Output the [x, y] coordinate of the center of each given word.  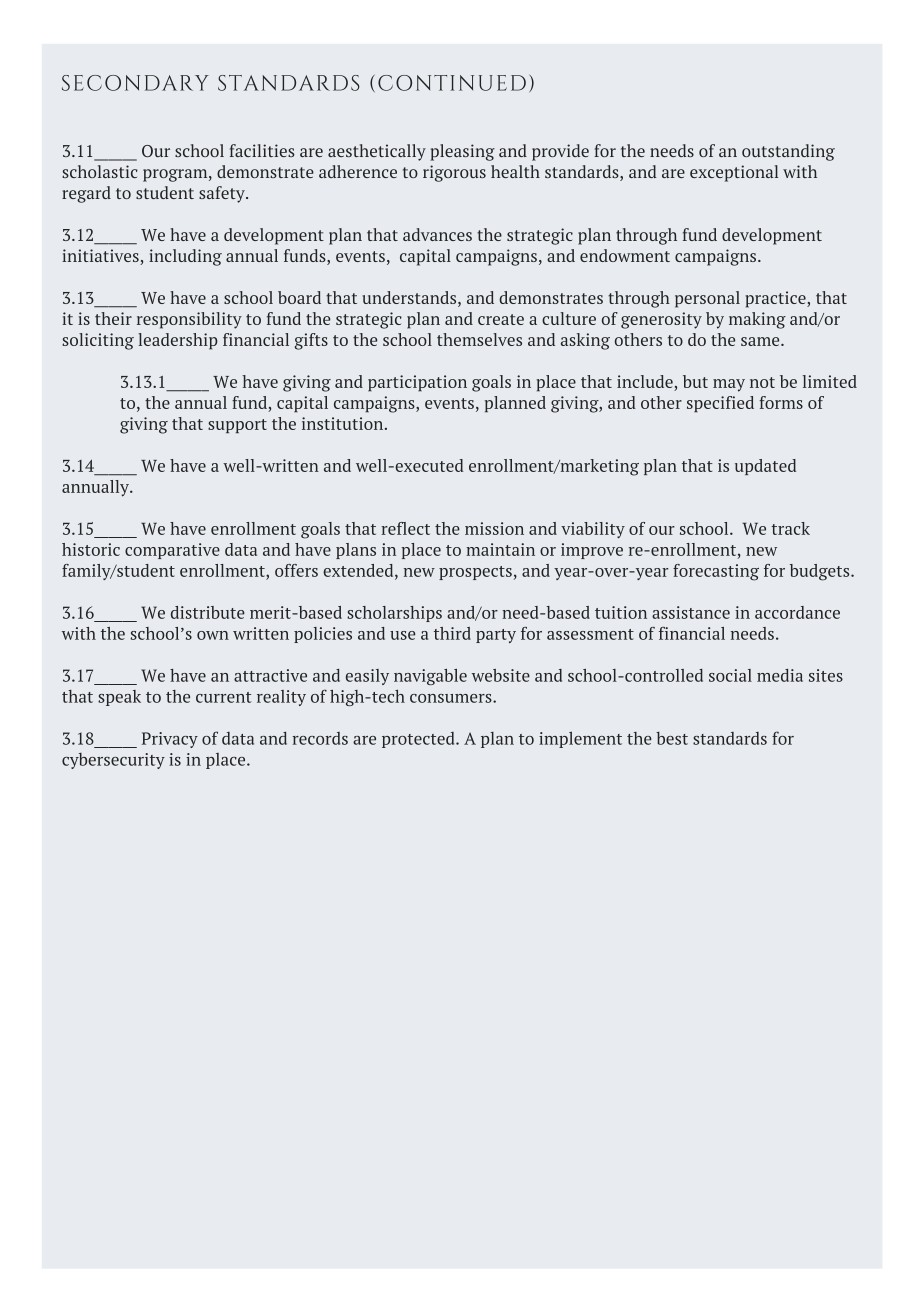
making [757, 320]
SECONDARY [135, 83]
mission [494, 528]
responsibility [189, 320]
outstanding [788, 152]
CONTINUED [452, 83]
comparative [172, 551]
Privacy [170, 740]
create [501, 319]
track [790, 528]
